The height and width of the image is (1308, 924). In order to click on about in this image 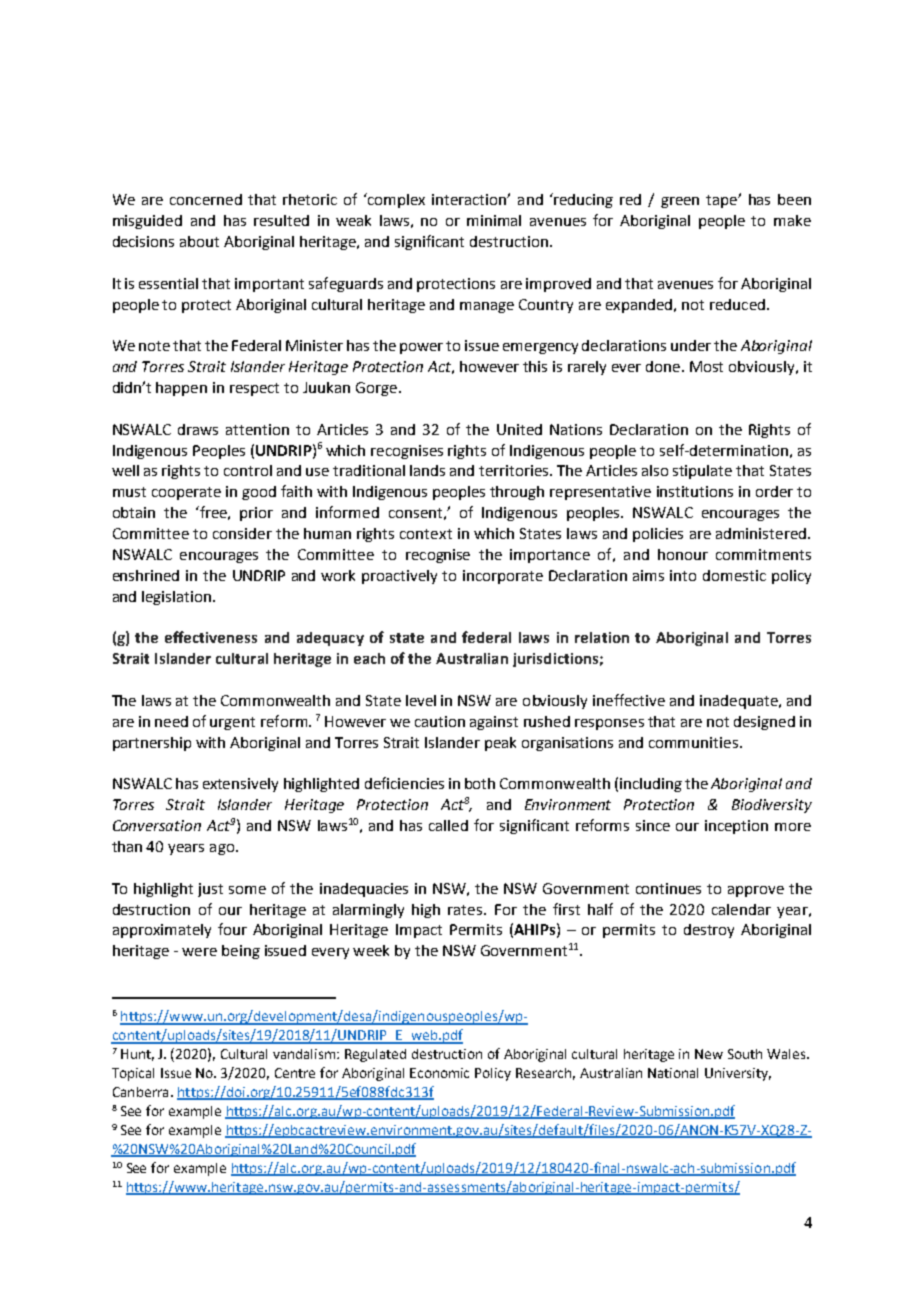, I will do `click(199, 241)`.
